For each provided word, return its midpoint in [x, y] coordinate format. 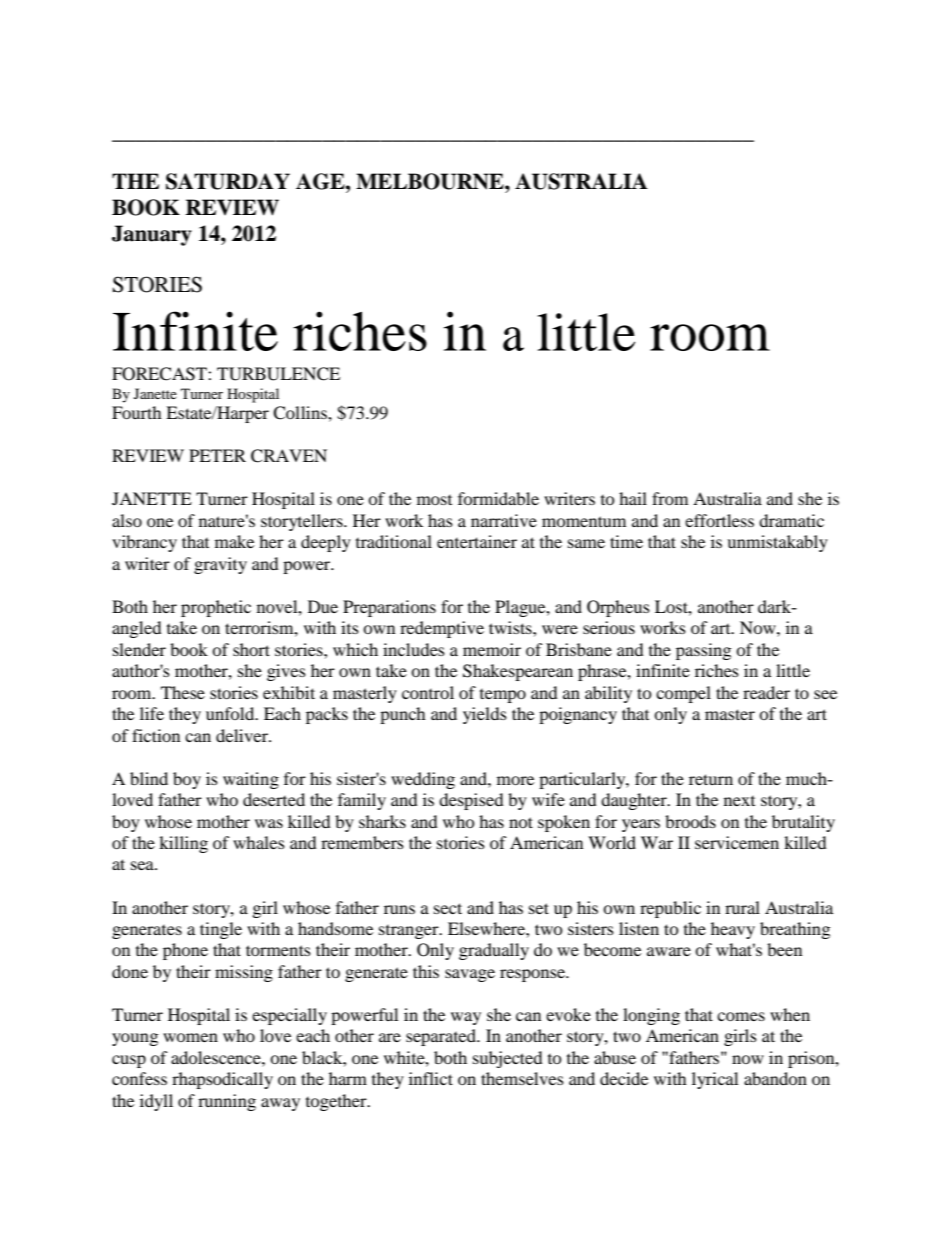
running [227, 1102]
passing [703, 651]
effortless [719, 520]
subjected [508, 1059]
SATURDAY [228, 181]
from [670, 498]
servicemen [737, 842]
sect [448, 908]
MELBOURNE [431, 181]
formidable [498, 498]
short [251, 649]
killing [183, 844]
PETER [217, 455]
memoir [492, 649]
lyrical [715, 1080]
